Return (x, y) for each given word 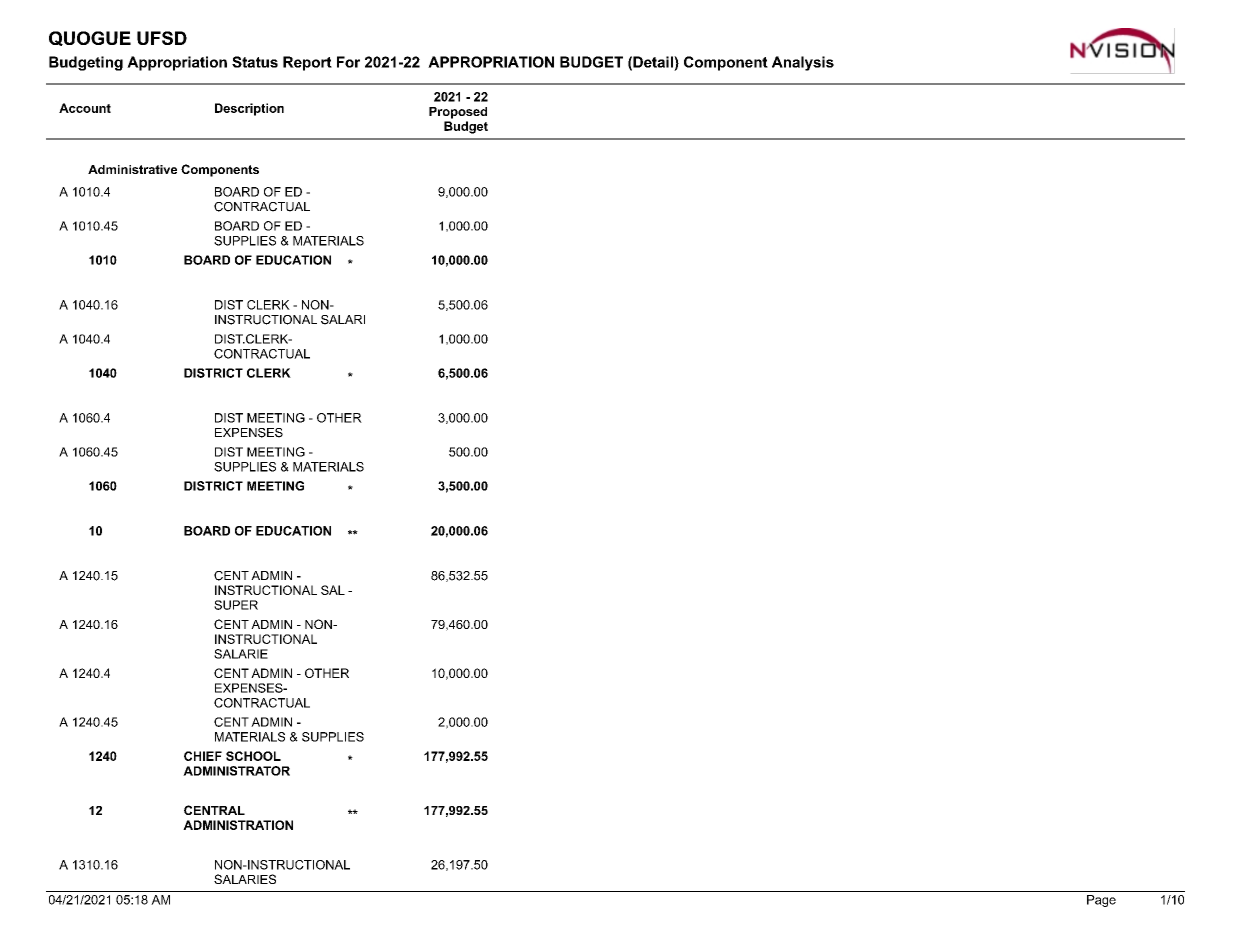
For (348, 62)
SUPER (236, 605)
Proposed (458, 113)
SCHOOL (253, 756)
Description (249, 109)
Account (85, 108)
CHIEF (203, 756)
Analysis (803, 63)
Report (307, 63)
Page (1101, 901)
